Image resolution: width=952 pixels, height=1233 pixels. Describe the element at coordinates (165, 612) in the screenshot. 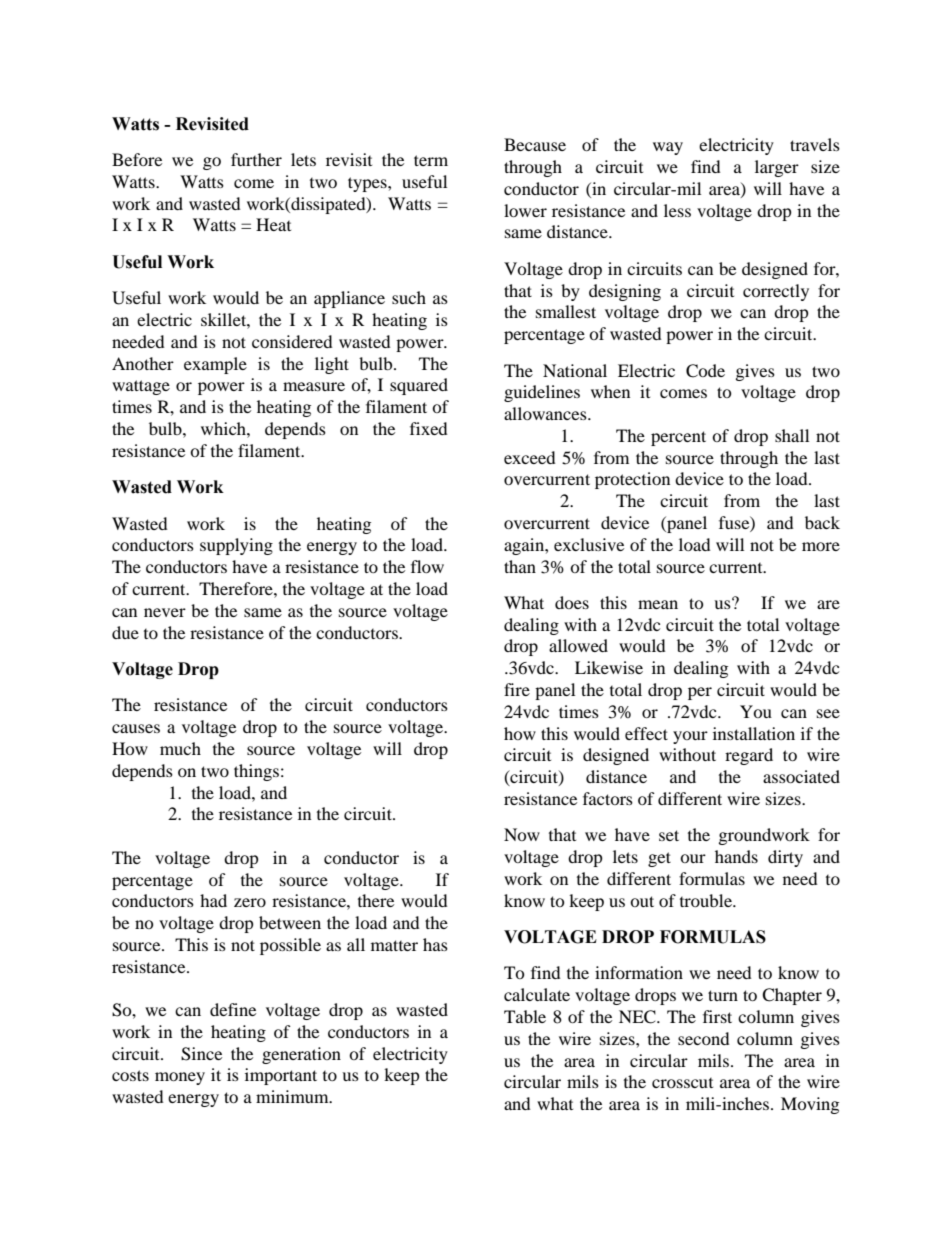

I see `never` at that location.
